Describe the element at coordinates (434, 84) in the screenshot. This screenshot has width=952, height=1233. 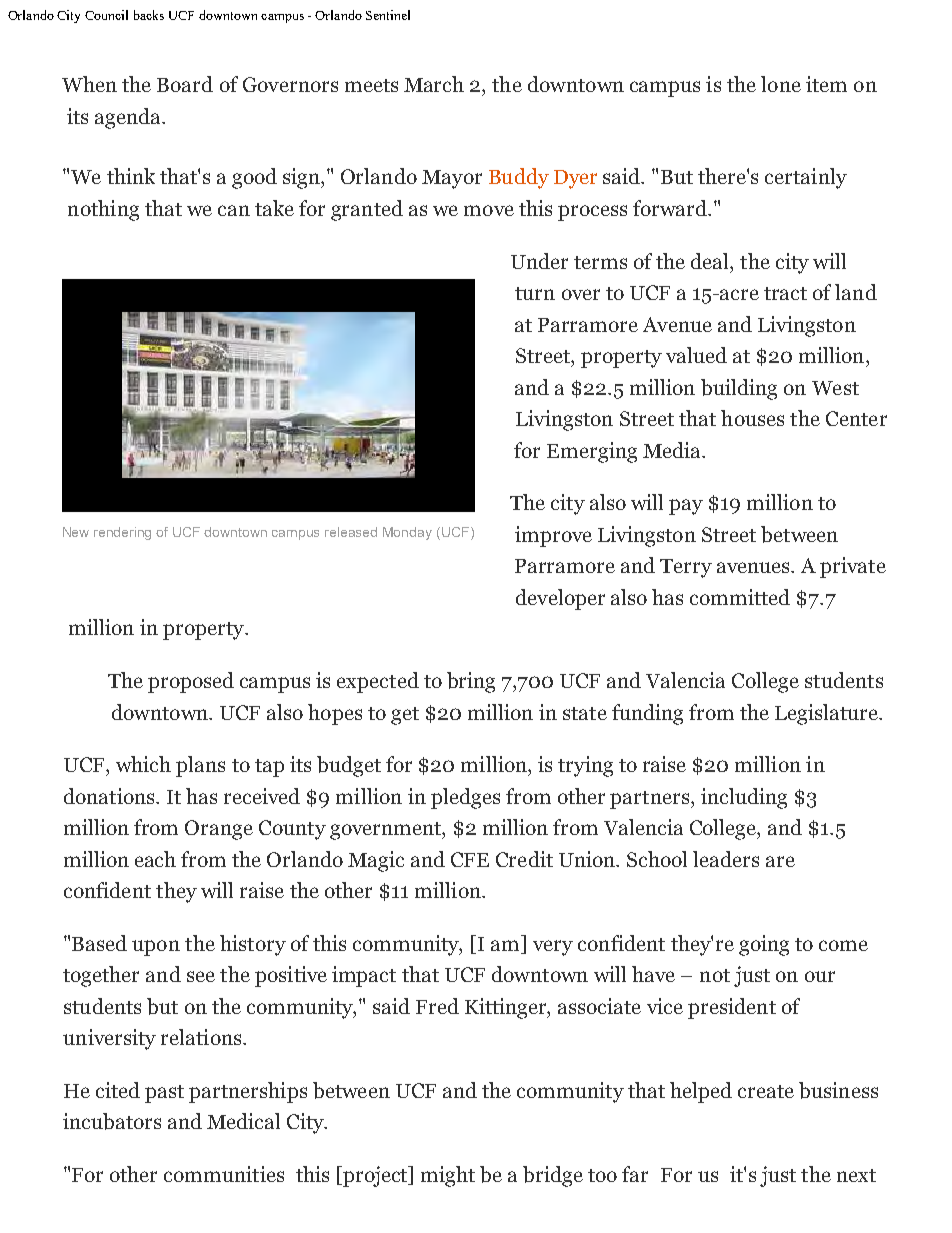
I see `March` at that location.
